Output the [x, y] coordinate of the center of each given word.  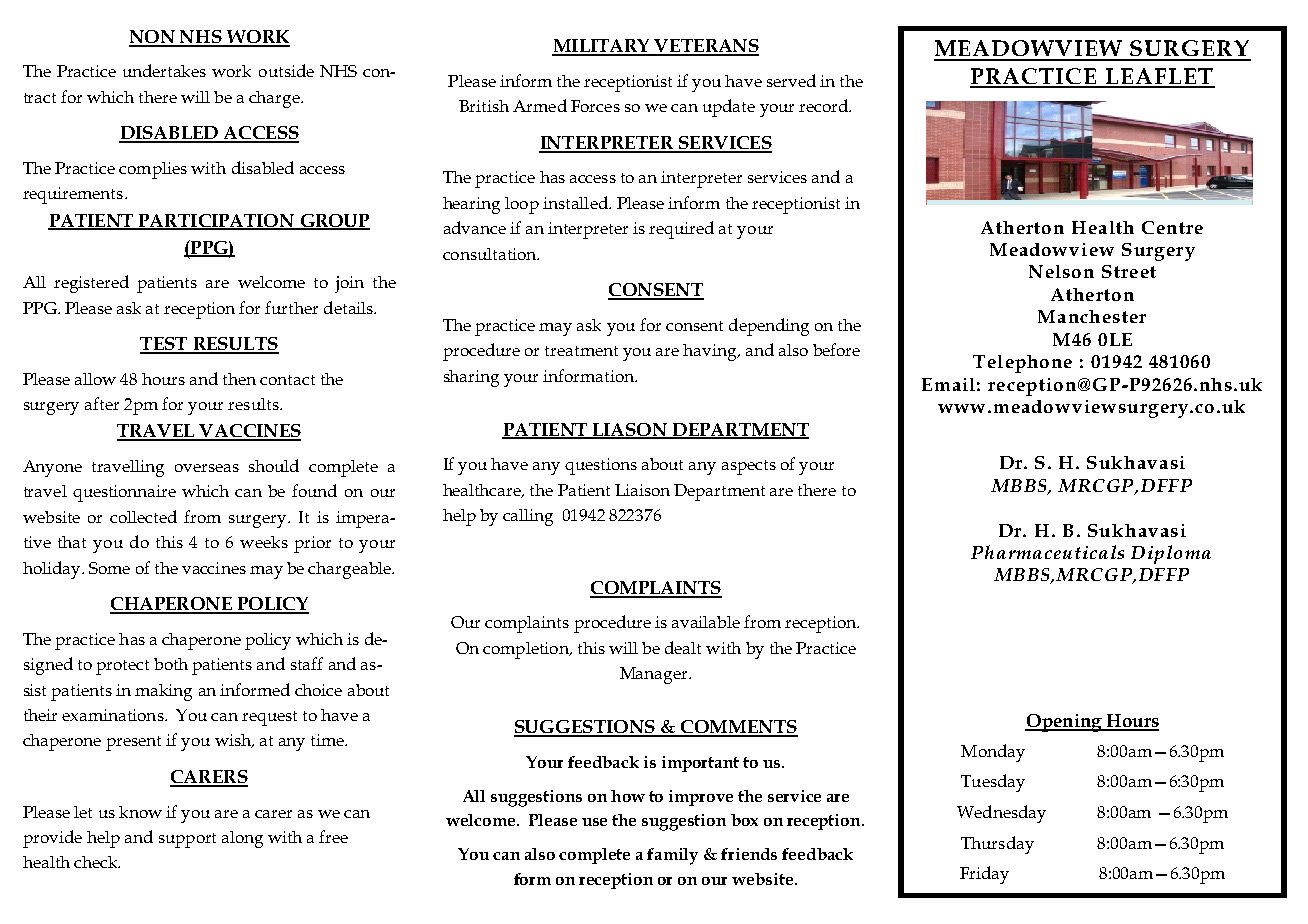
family [672, 856]
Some [109, 568]
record [824, 105]
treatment [581, 351]
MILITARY [602, 47]
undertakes [164, 70]
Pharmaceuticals [1047, 552]
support [187, 840]
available [706, 622]
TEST [165, 345]
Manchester [1092, 316]
